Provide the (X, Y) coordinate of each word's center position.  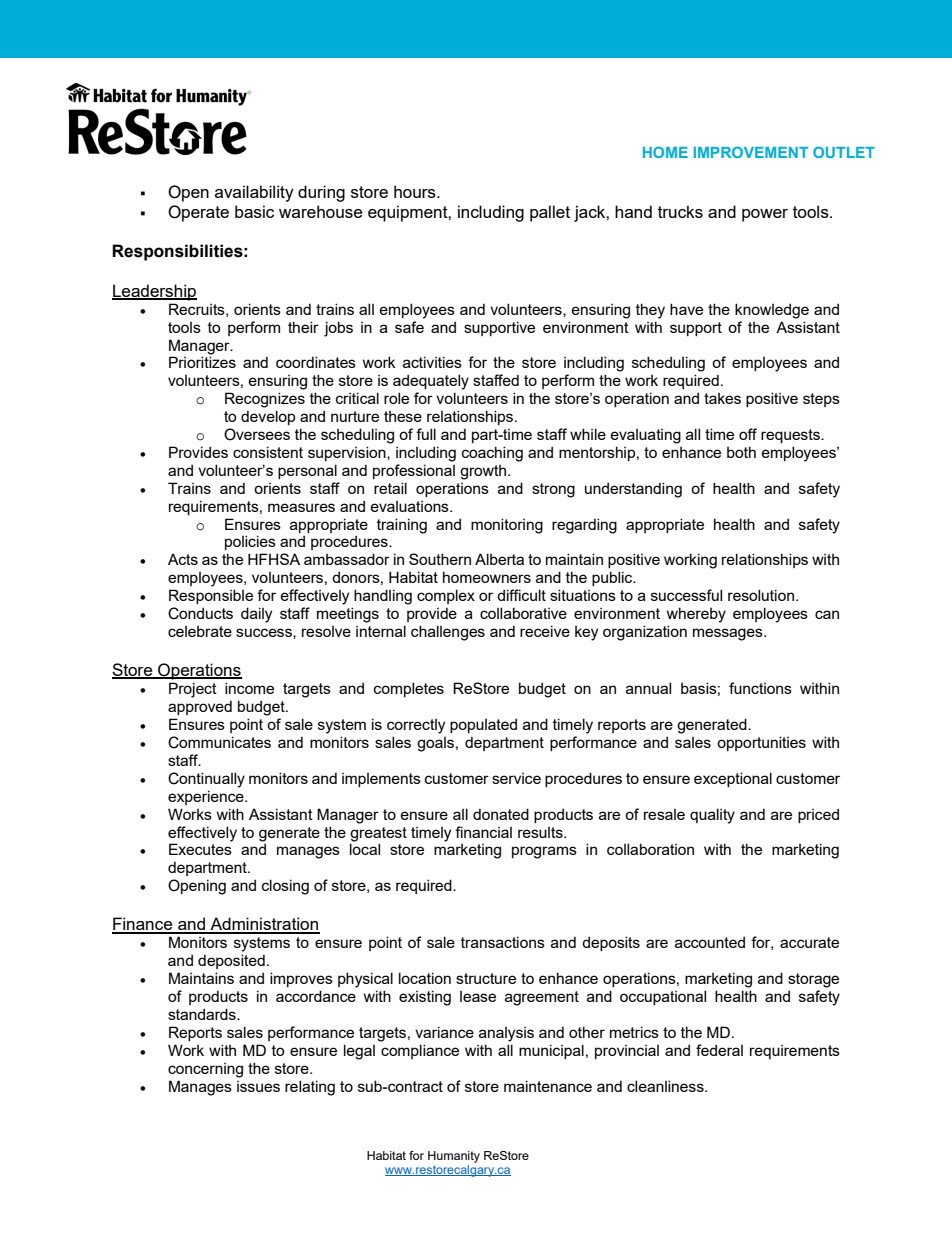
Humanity (454, 1157)
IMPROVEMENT (751, 152)
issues (258, 1086)
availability (254, 193)
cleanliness (666, 1086)
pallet (550, 213)
